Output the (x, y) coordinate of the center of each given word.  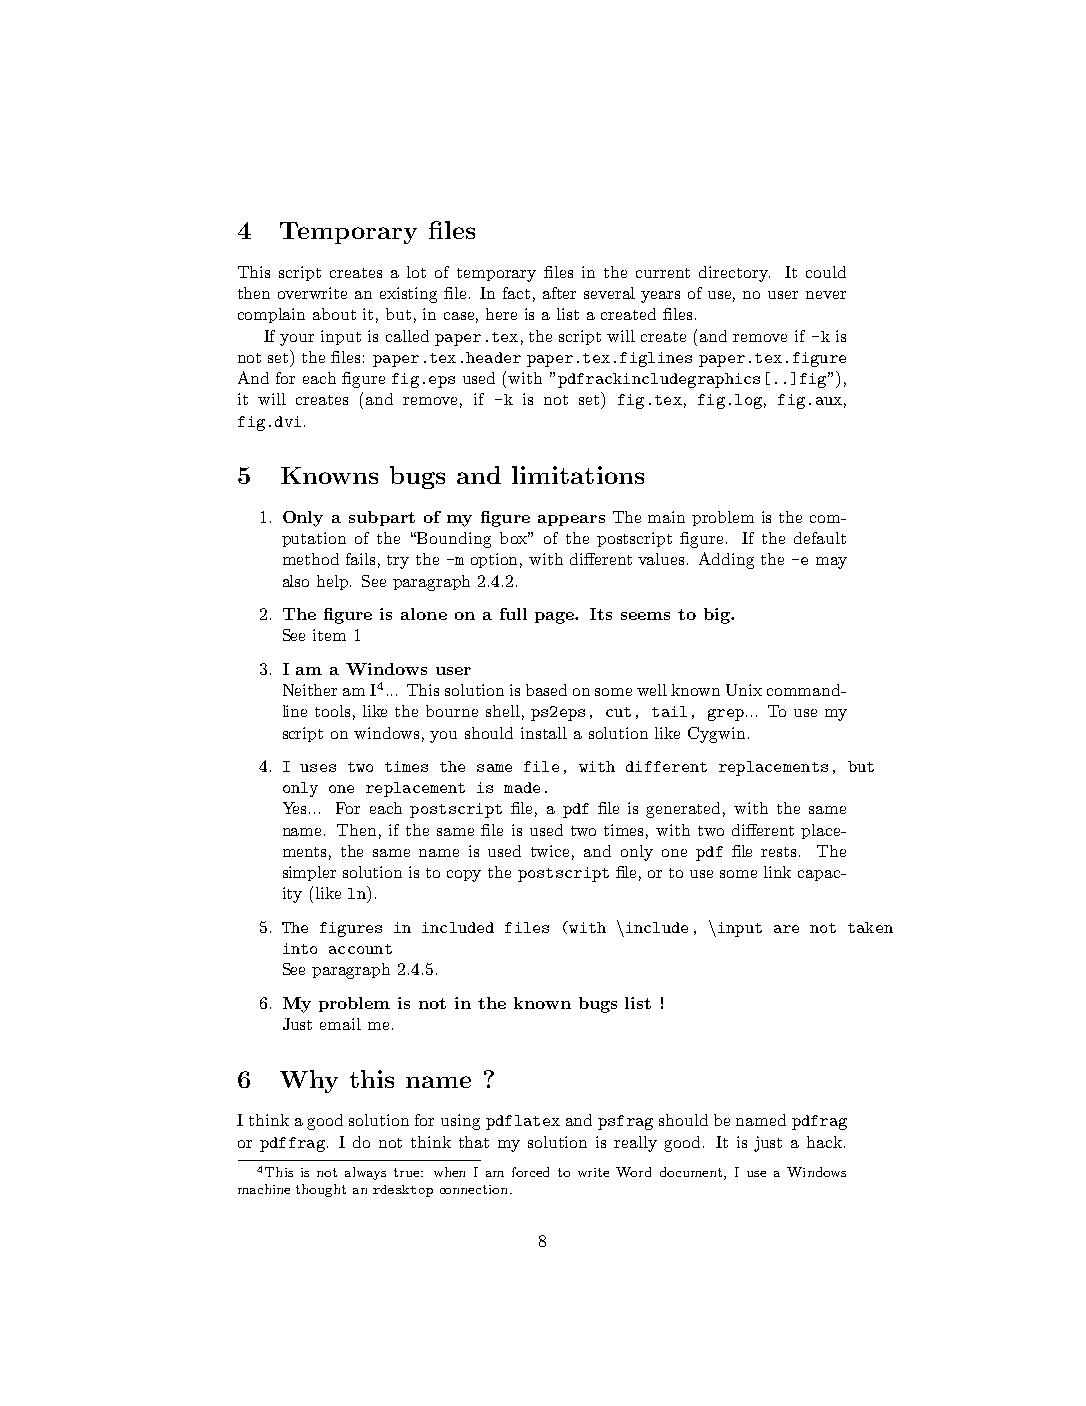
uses (318, 768)
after (559, 293)
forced (530, 1172)
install (544, 733)
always (365, 1173)
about (334, 314)
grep (726, 715)
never (826, 295)
